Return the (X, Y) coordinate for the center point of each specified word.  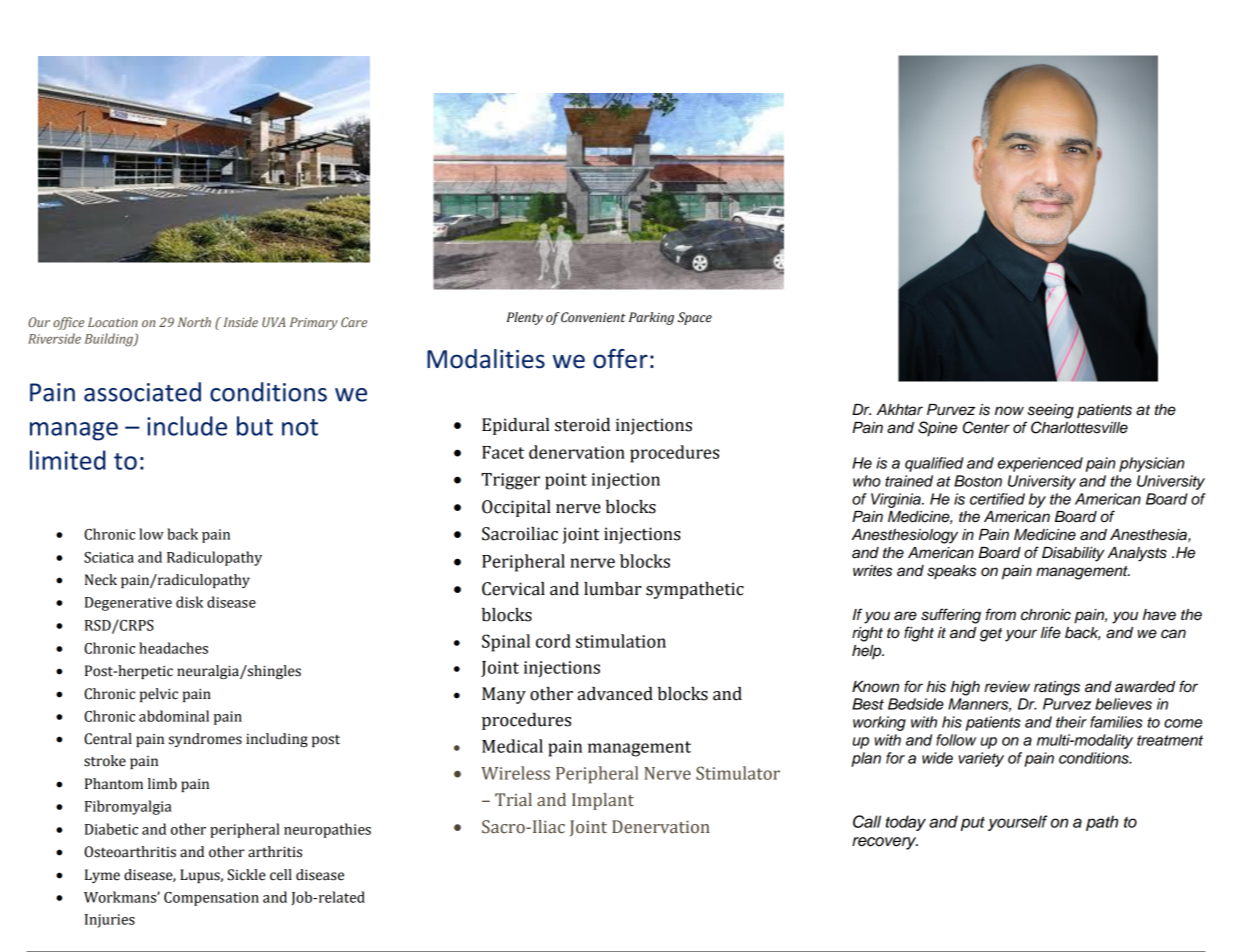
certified (997, 499)
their (1071, 722)
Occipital (516, 508)
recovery (885, 843)
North (194, 322)
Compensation (211, 899)
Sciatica (109, 557)
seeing (1050, 411)
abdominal (174, 716)
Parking (651, 318)
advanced (615, 694)
